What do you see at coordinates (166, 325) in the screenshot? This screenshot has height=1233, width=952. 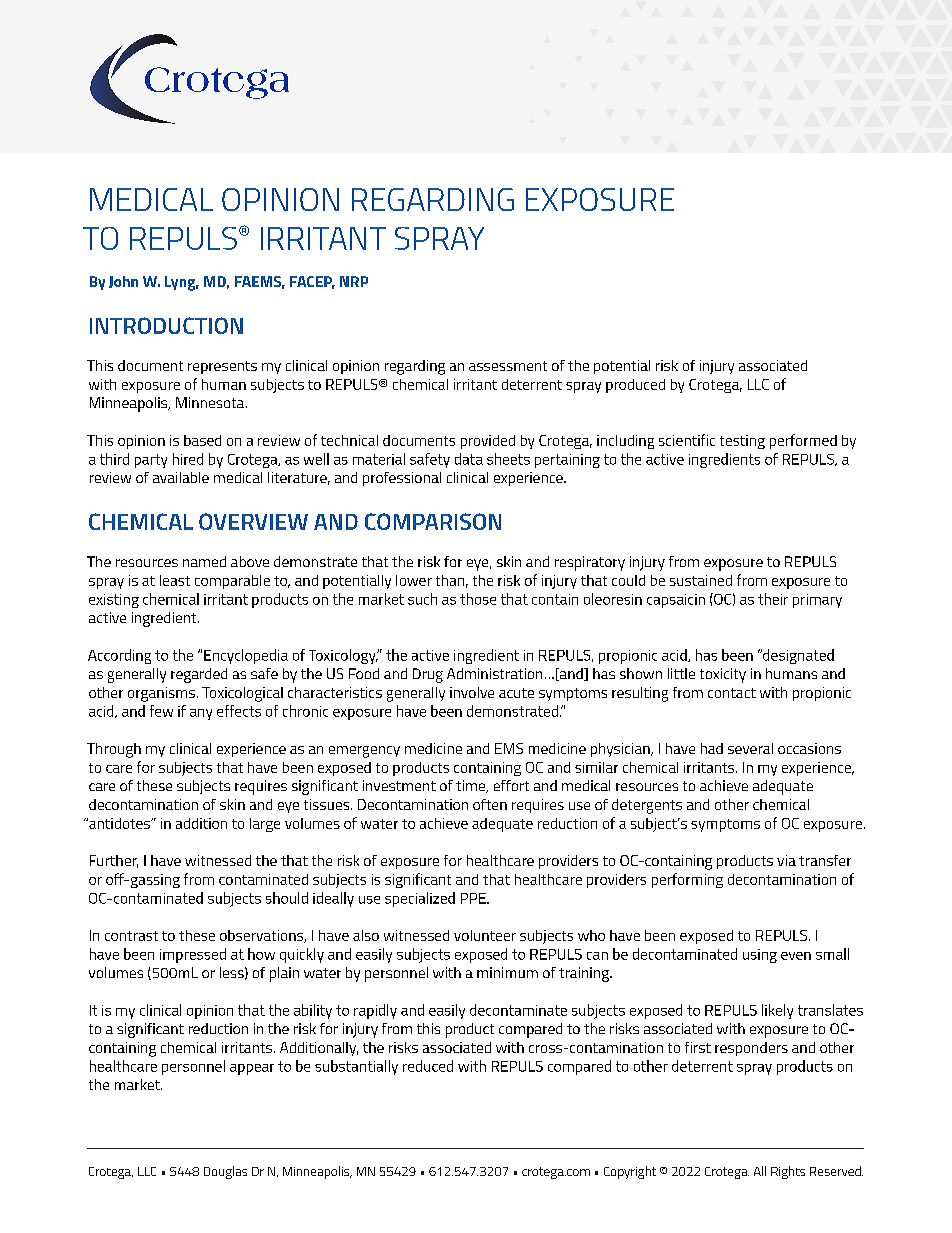 I see `INTRODUCTION` at bounding box center [166, 325].
